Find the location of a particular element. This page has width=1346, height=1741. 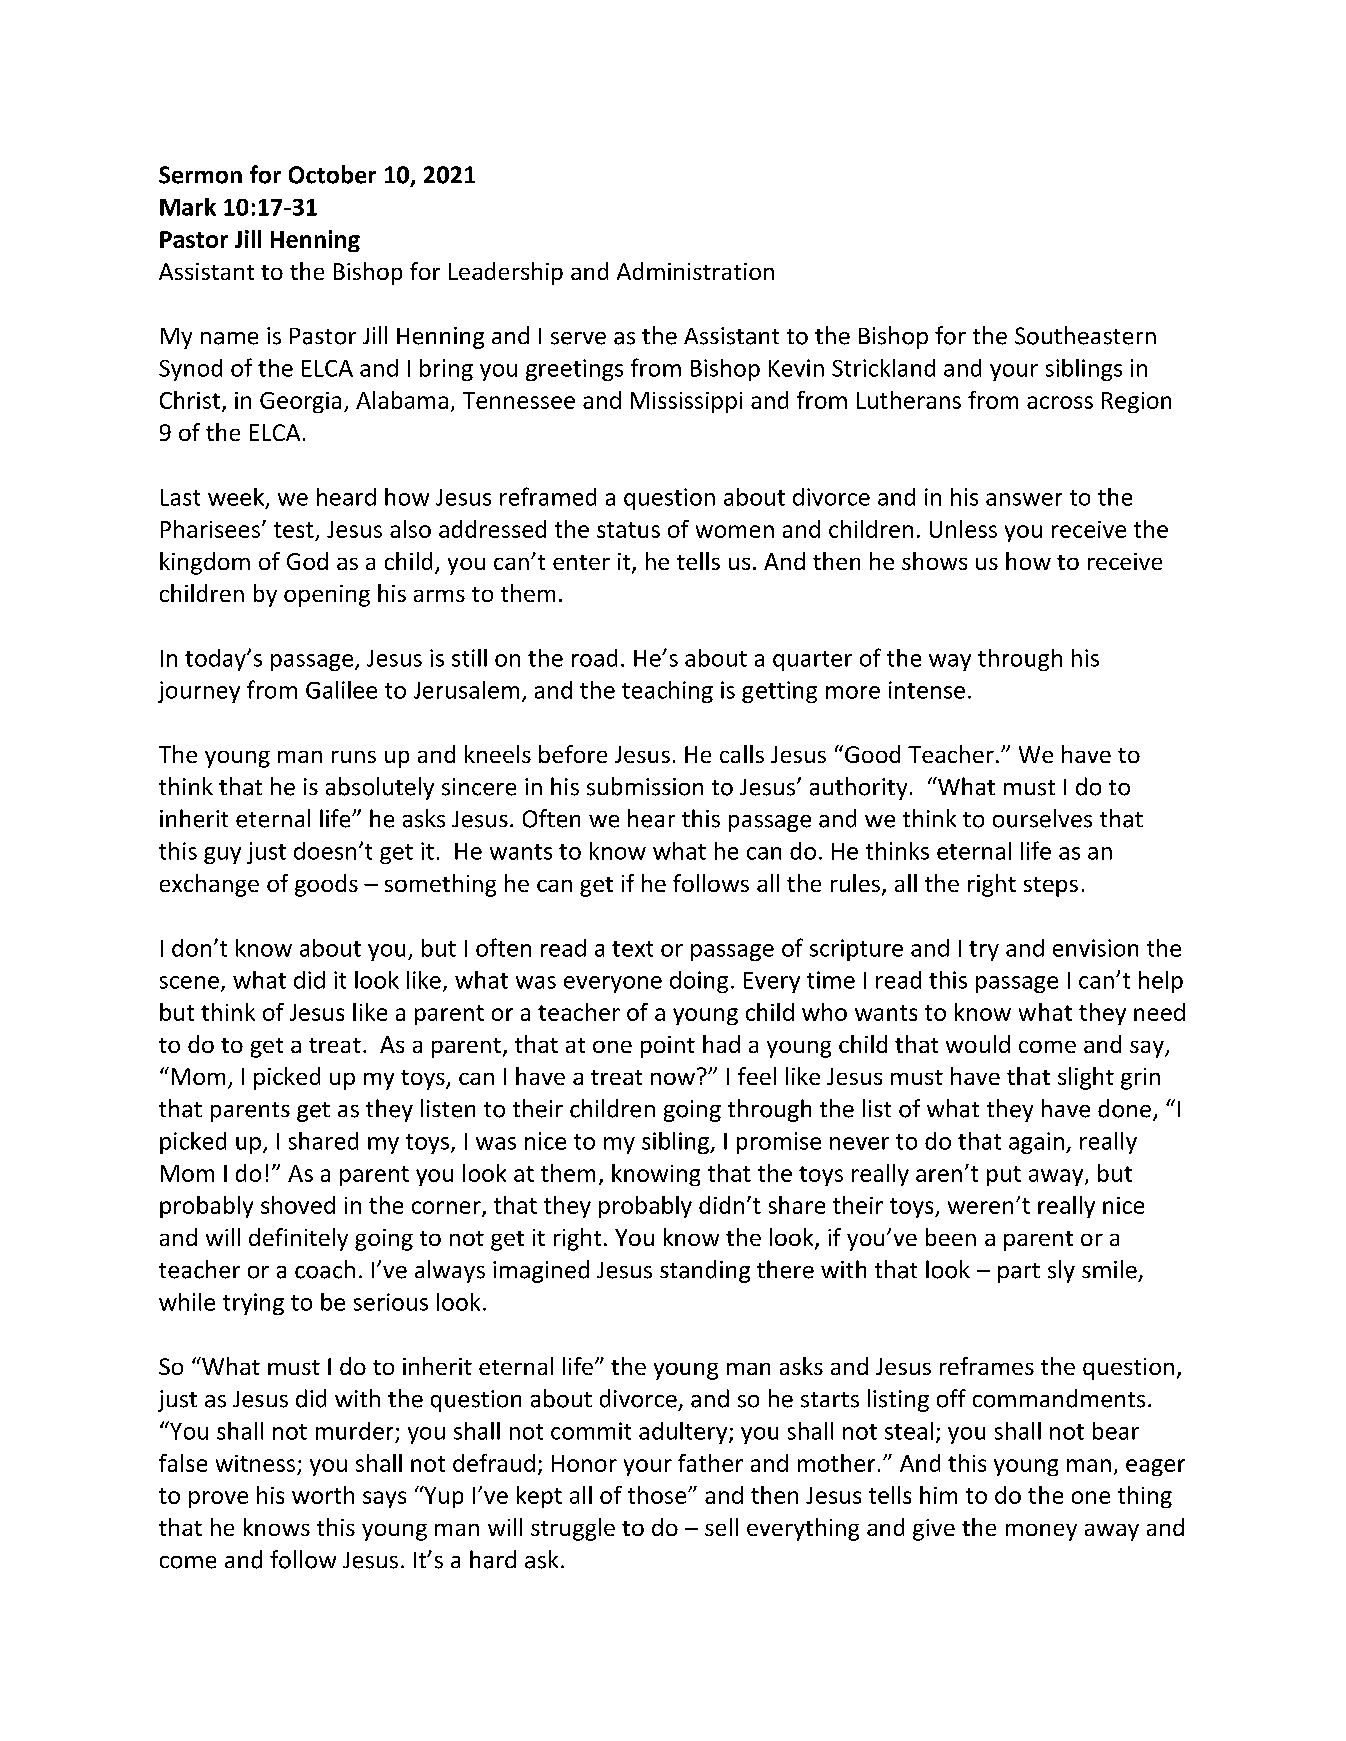

shoved is located at coordinates (298, 1205).
